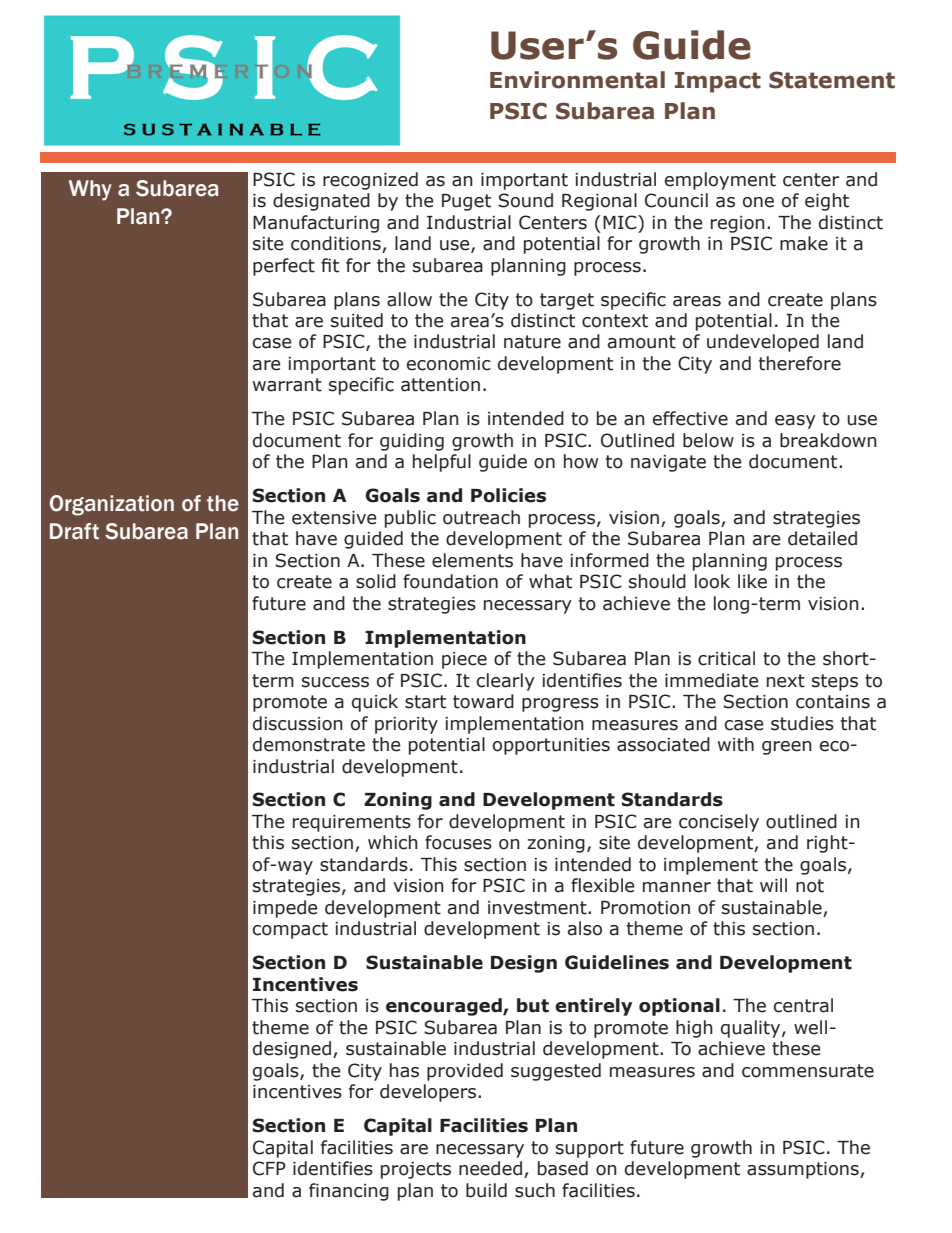 The width and height of the page is (952, 1233). What do you see at coordinates (442, 463) in the page?
I see `helpful` at bounding box center [442, 463].
